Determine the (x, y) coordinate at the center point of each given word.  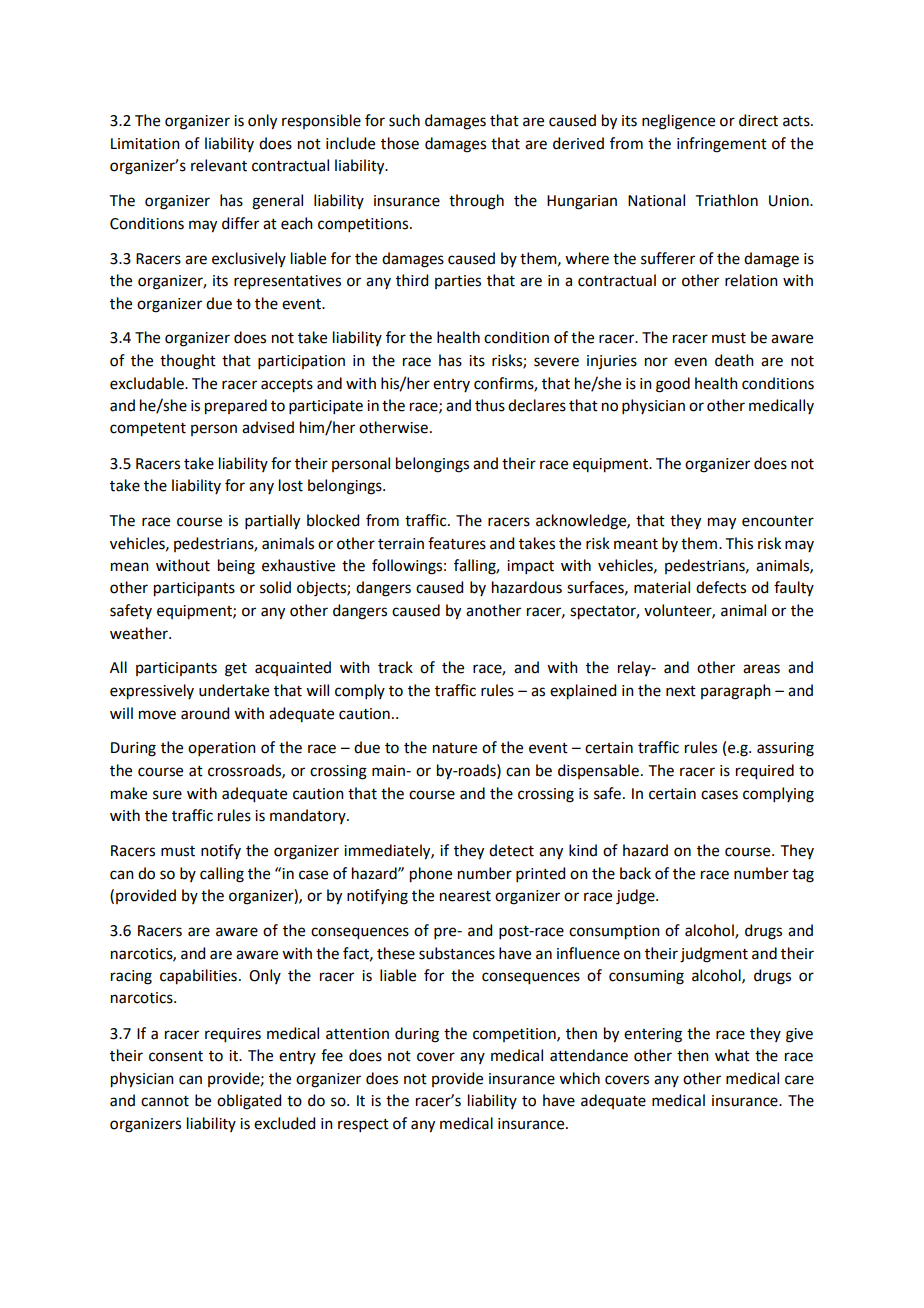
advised (268, 427)
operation (222, 749)
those (400, 143)
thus (490, 405)
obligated (249, 1102)
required (765, 772)
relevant (219, 165)
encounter (778, 521)
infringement (722, 145)
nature (455, 748)
